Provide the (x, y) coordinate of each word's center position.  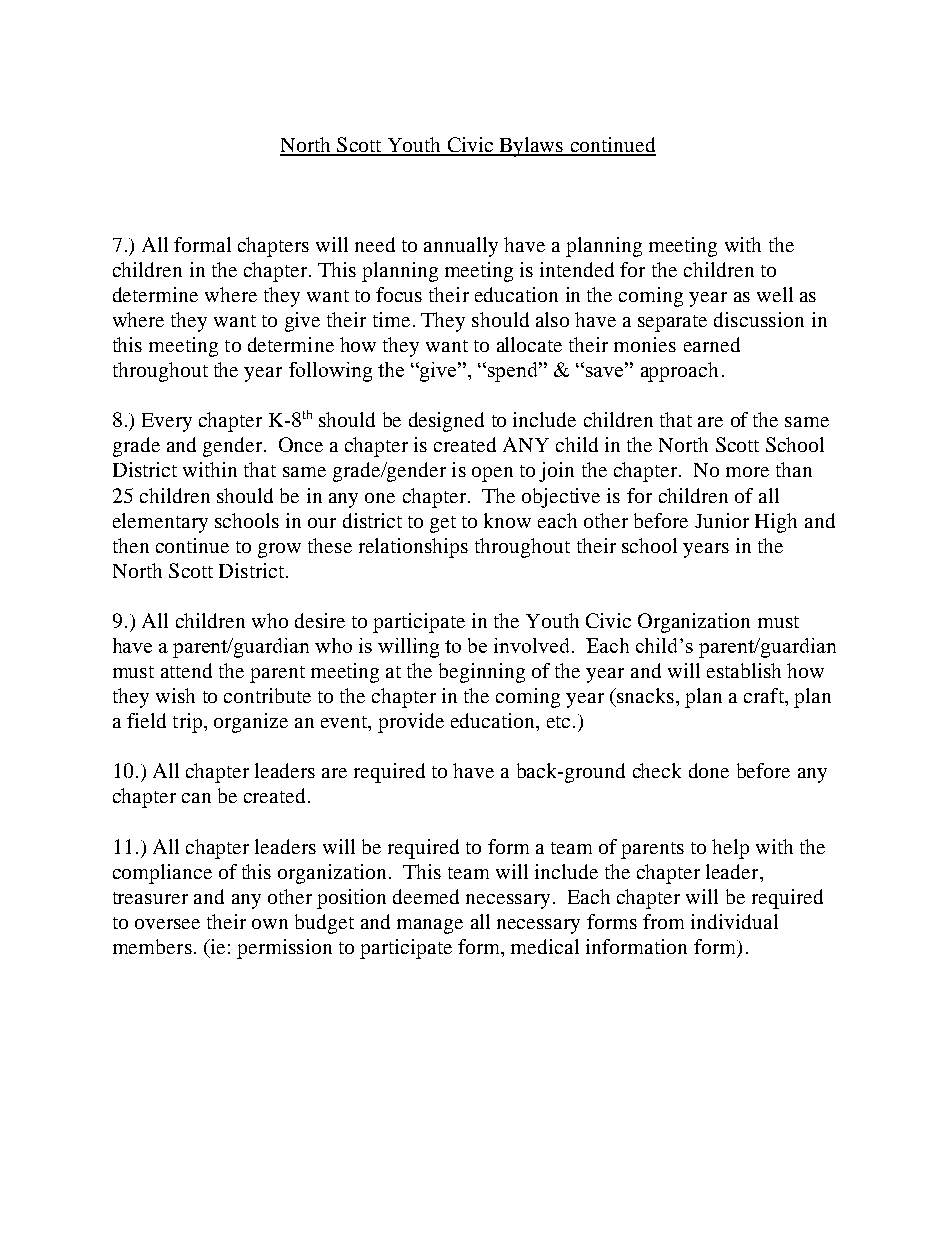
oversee (167, 924)
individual (734, 921)
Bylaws (531, 147)
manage (430, 926)
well (775, 294)
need (375, 244)
